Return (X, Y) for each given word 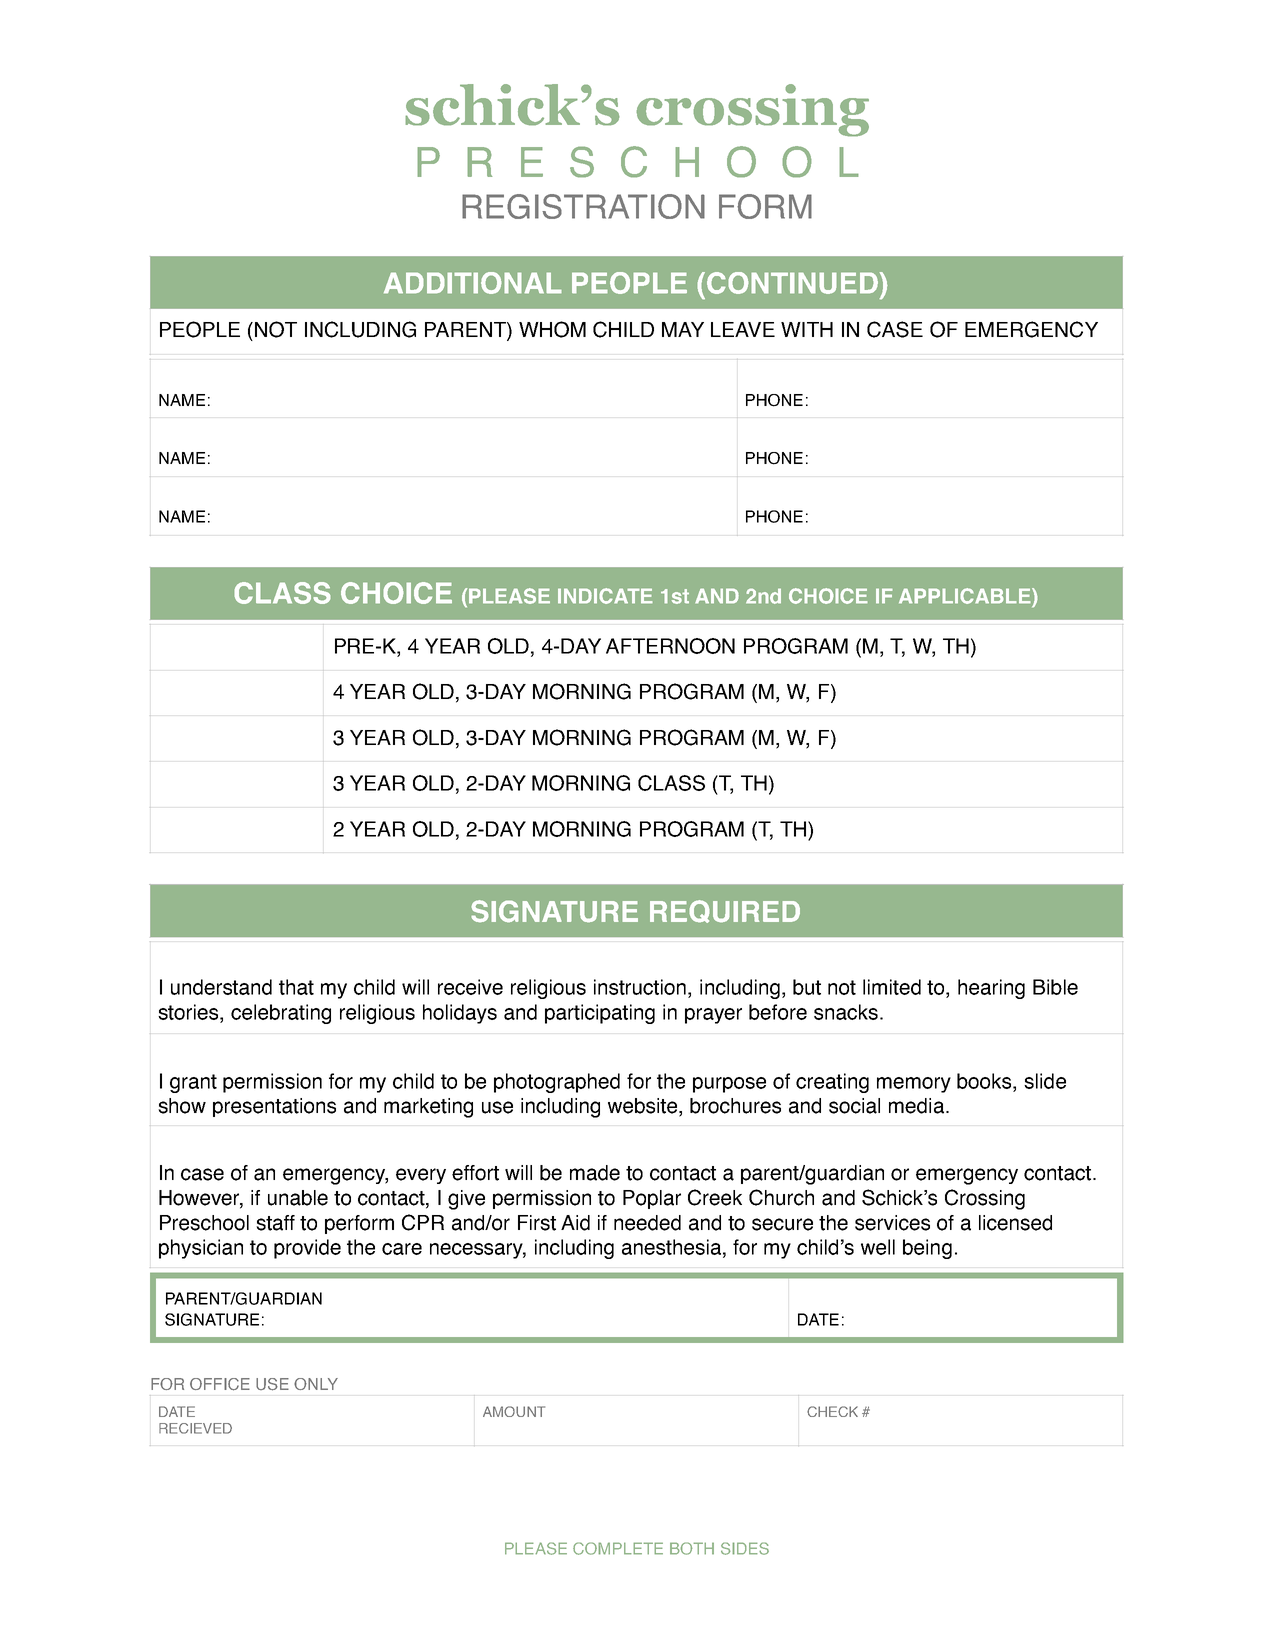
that (296, 987)
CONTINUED (792, 283)
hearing (991, 989)
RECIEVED (195, 1428)
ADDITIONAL (473, 283)
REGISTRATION (583, 206)
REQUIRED (725, 911)
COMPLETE (618, 1548)
